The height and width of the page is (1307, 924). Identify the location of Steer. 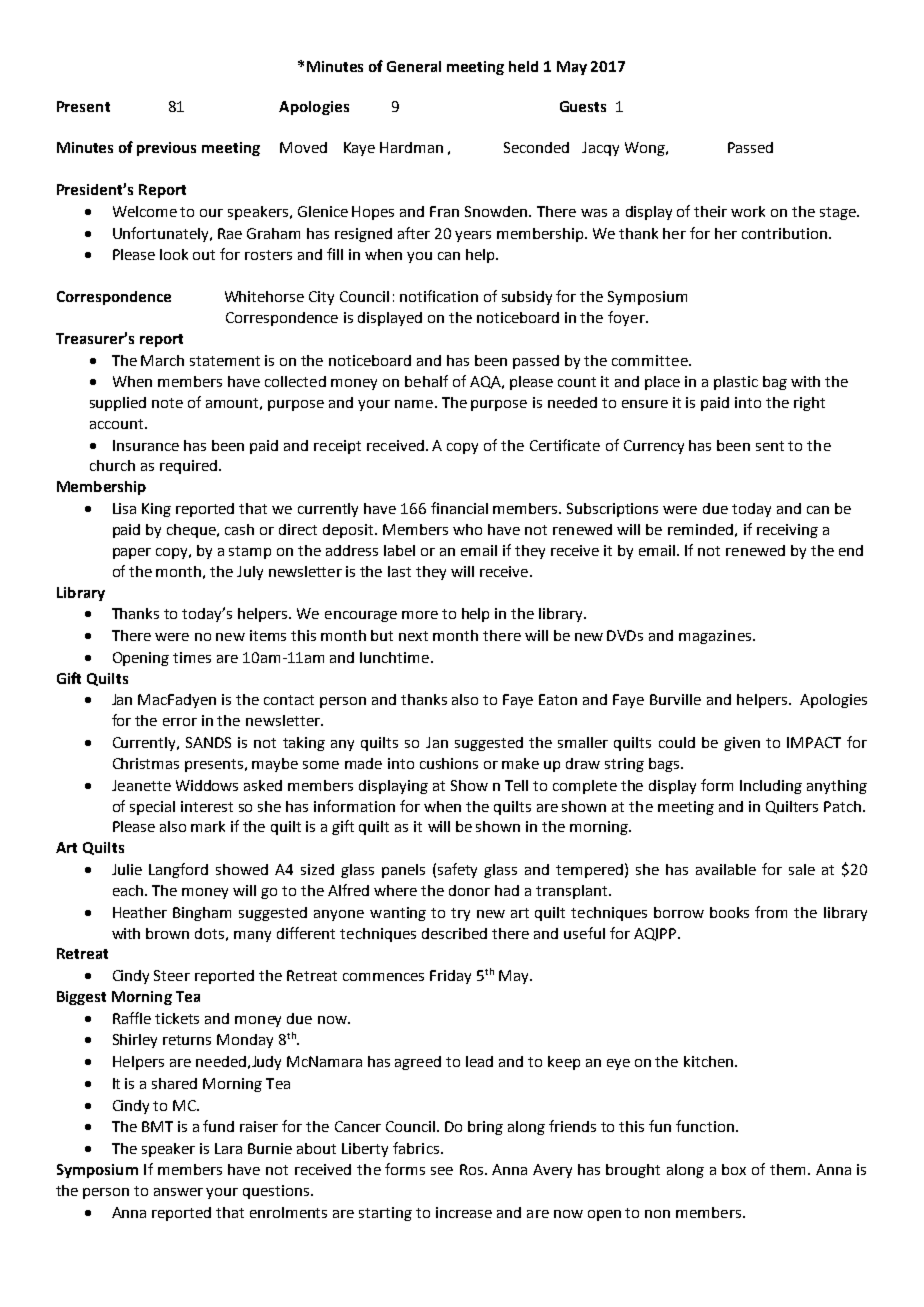
(172, 975).
